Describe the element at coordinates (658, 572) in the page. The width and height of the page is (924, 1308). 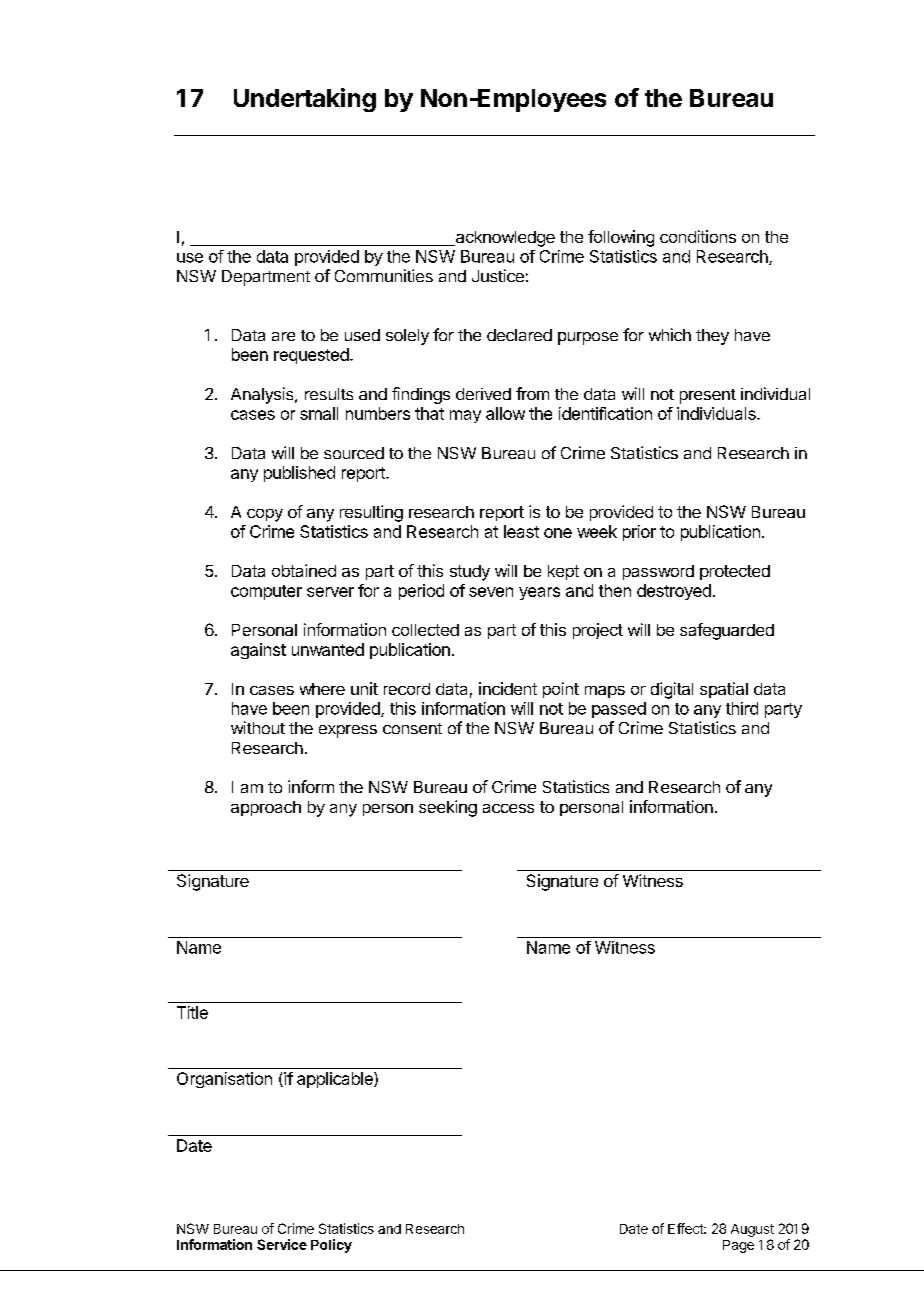
I see `password` at that location.
